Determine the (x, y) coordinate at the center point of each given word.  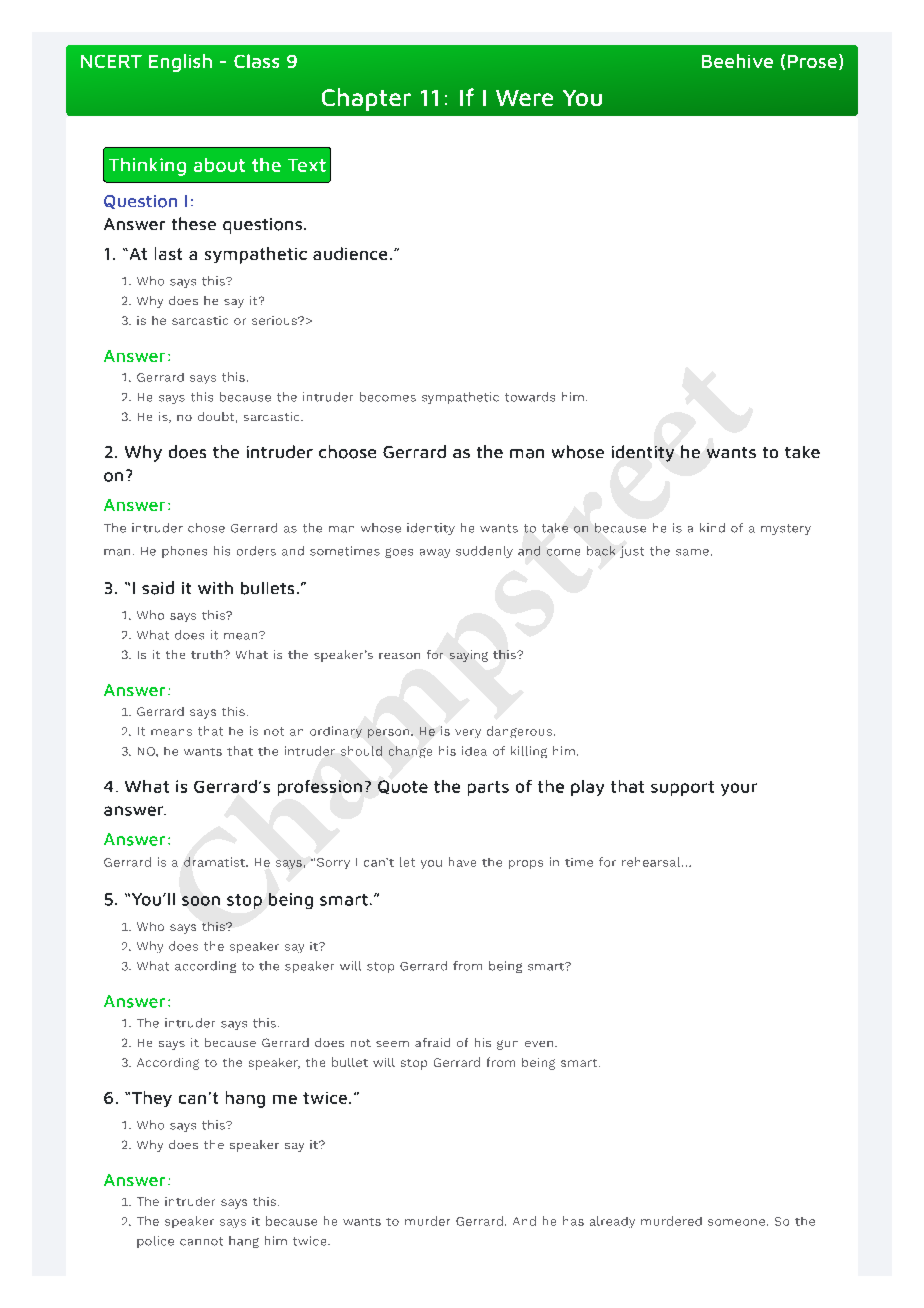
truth (208, 654)
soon (201, 901)
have (462, 862)
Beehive (737, 61)
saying (469, 656)
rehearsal (652, 862)
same (692, 552)
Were (524, 98)
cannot (201, 1241)
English (180, 63)
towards (530, 397)
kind (712, 528)
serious (275, 320)
